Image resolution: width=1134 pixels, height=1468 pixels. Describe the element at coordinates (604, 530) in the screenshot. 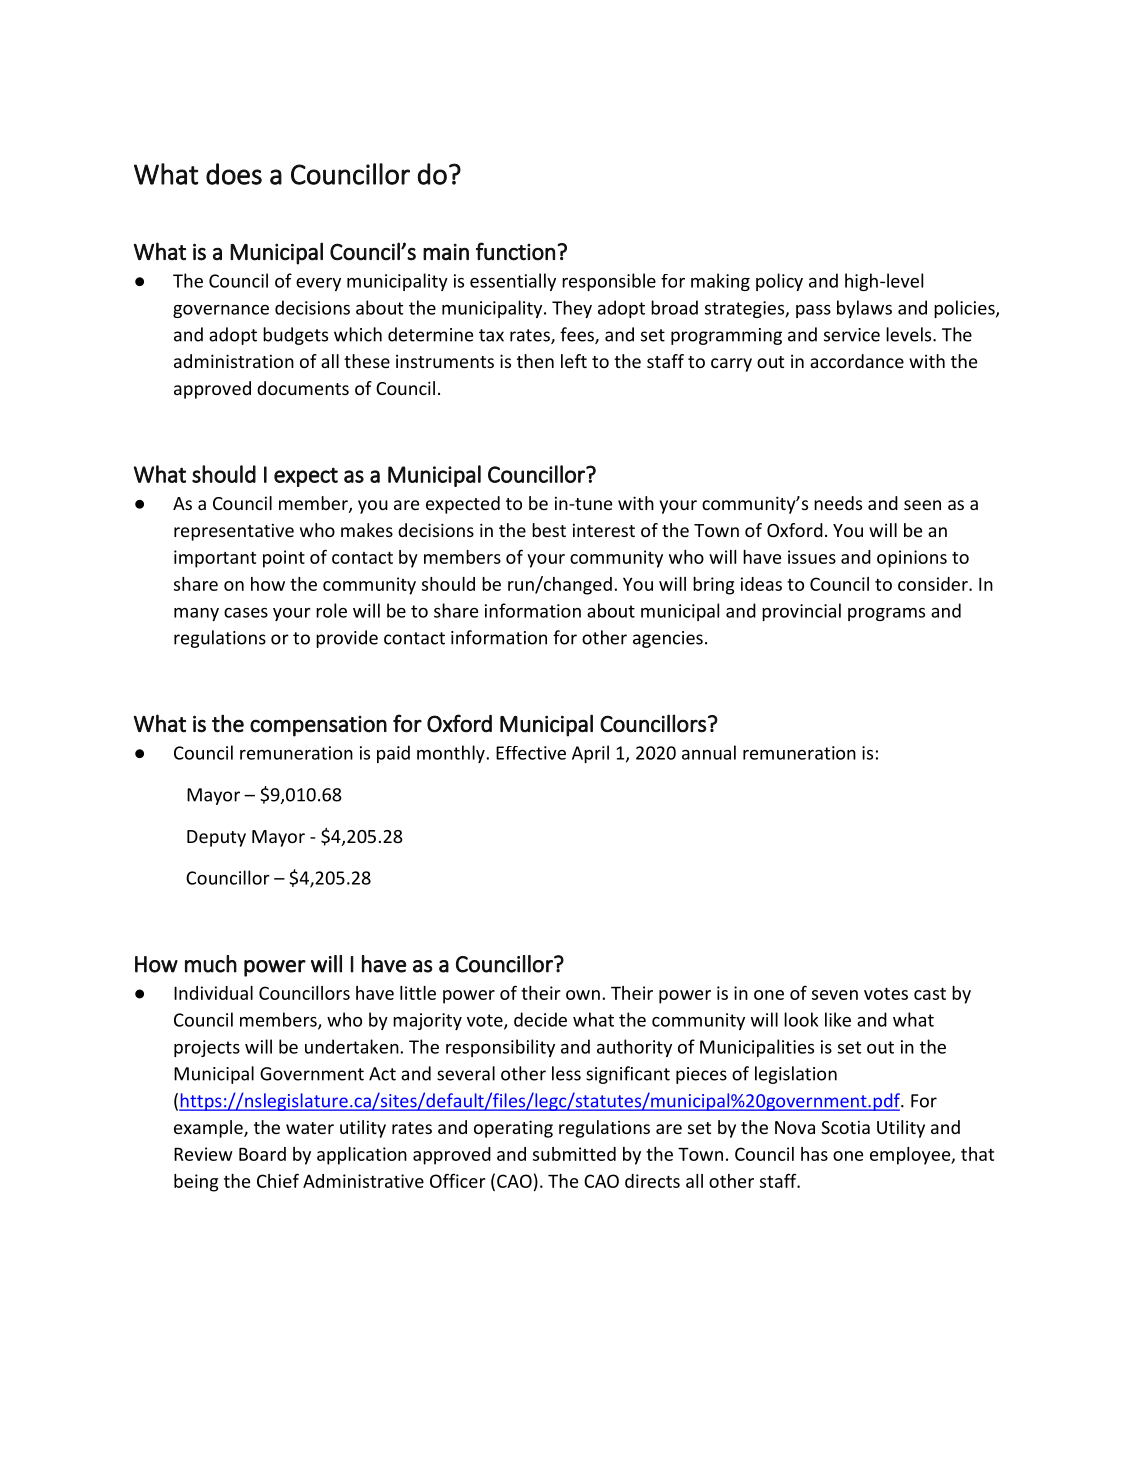

I see `interest` at that location.
